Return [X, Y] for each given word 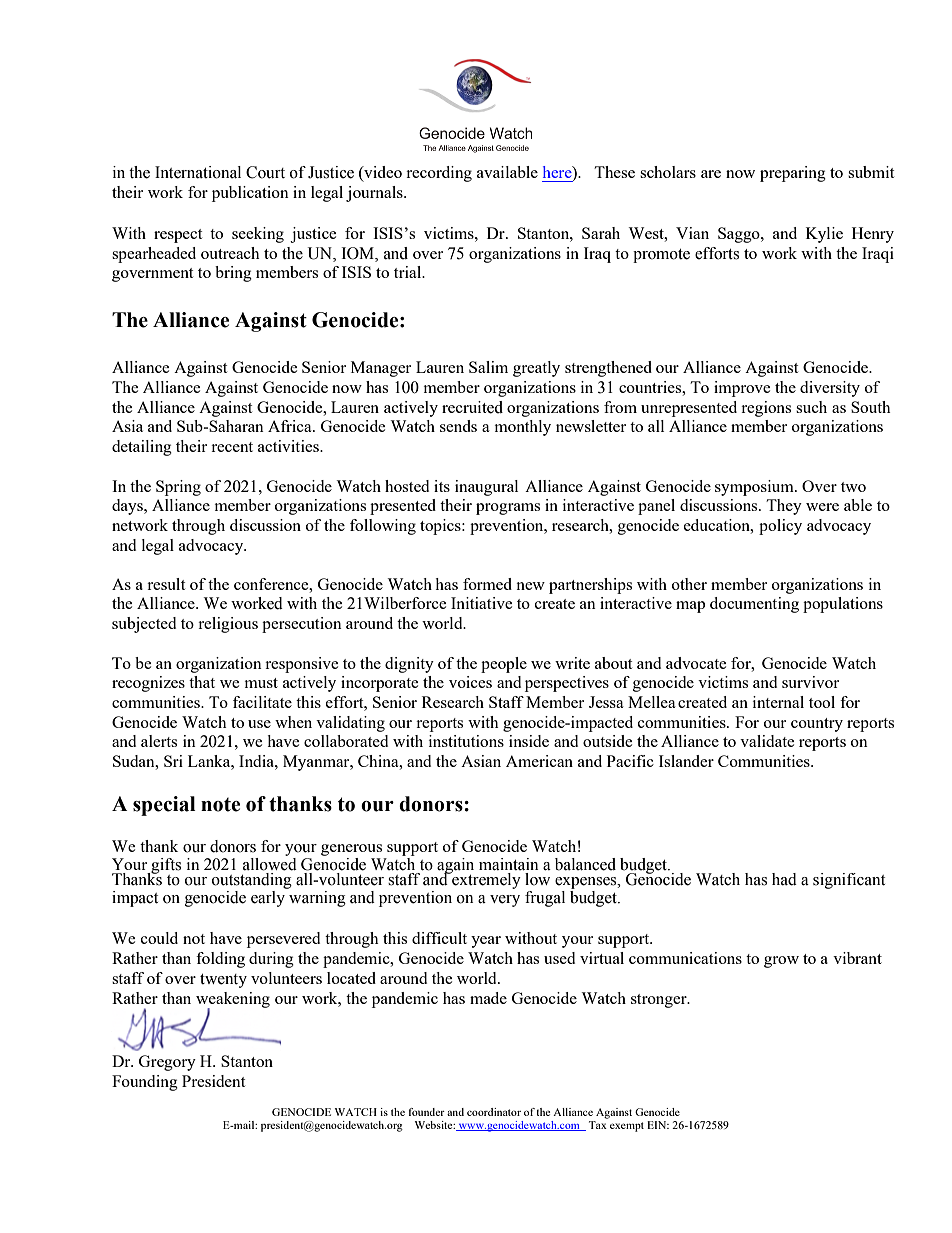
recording [439, 174]
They [784, 507]
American [539, 761]
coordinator [494, 1112]
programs [508, 509]
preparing [793, 174]
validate [767, 741]
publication [250, 194]
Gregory [167, 1063]
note [220, 805]
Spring [178, 488]
